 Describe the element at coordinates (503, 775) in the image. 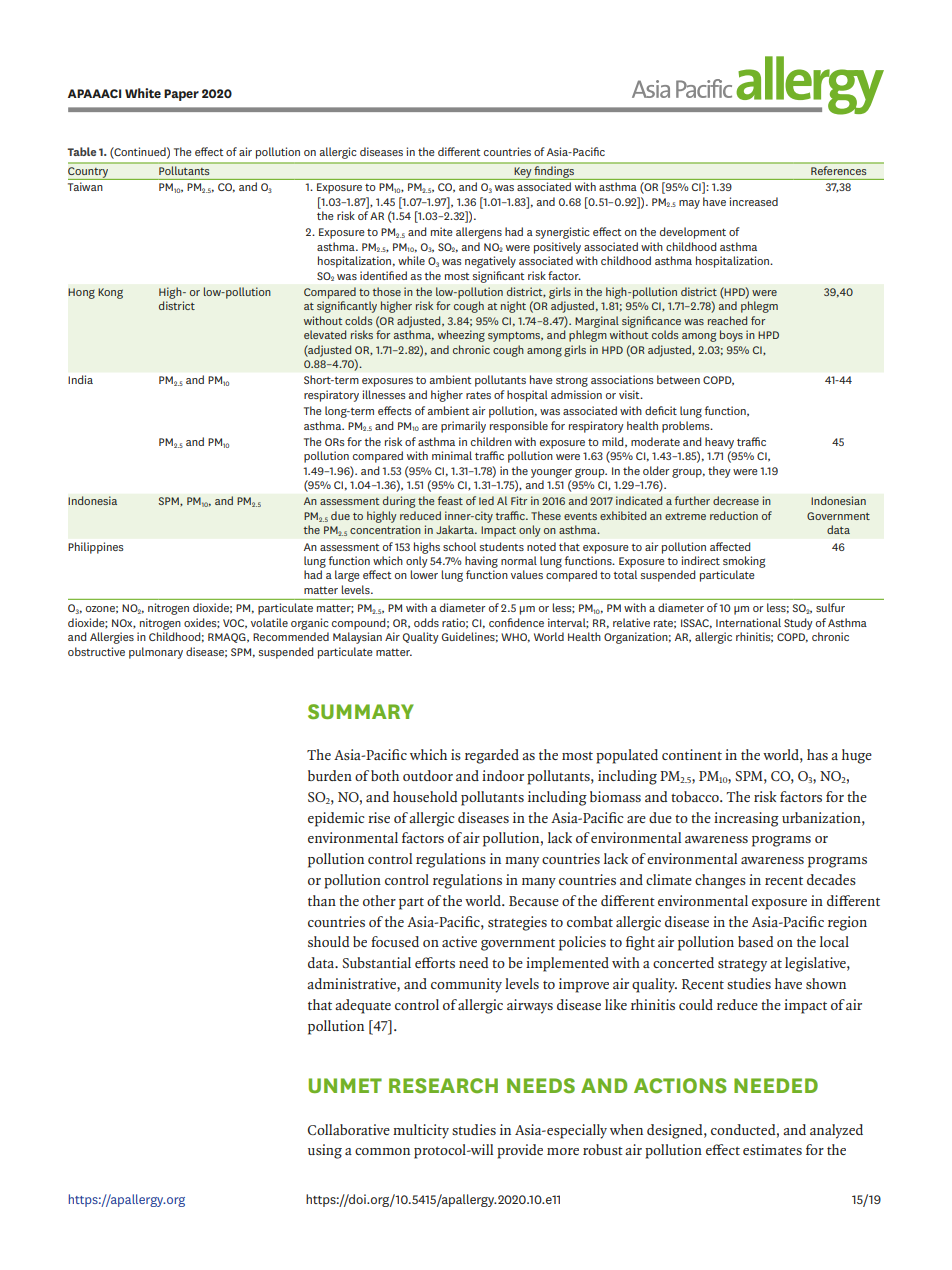

I see `indoor` at that location.
